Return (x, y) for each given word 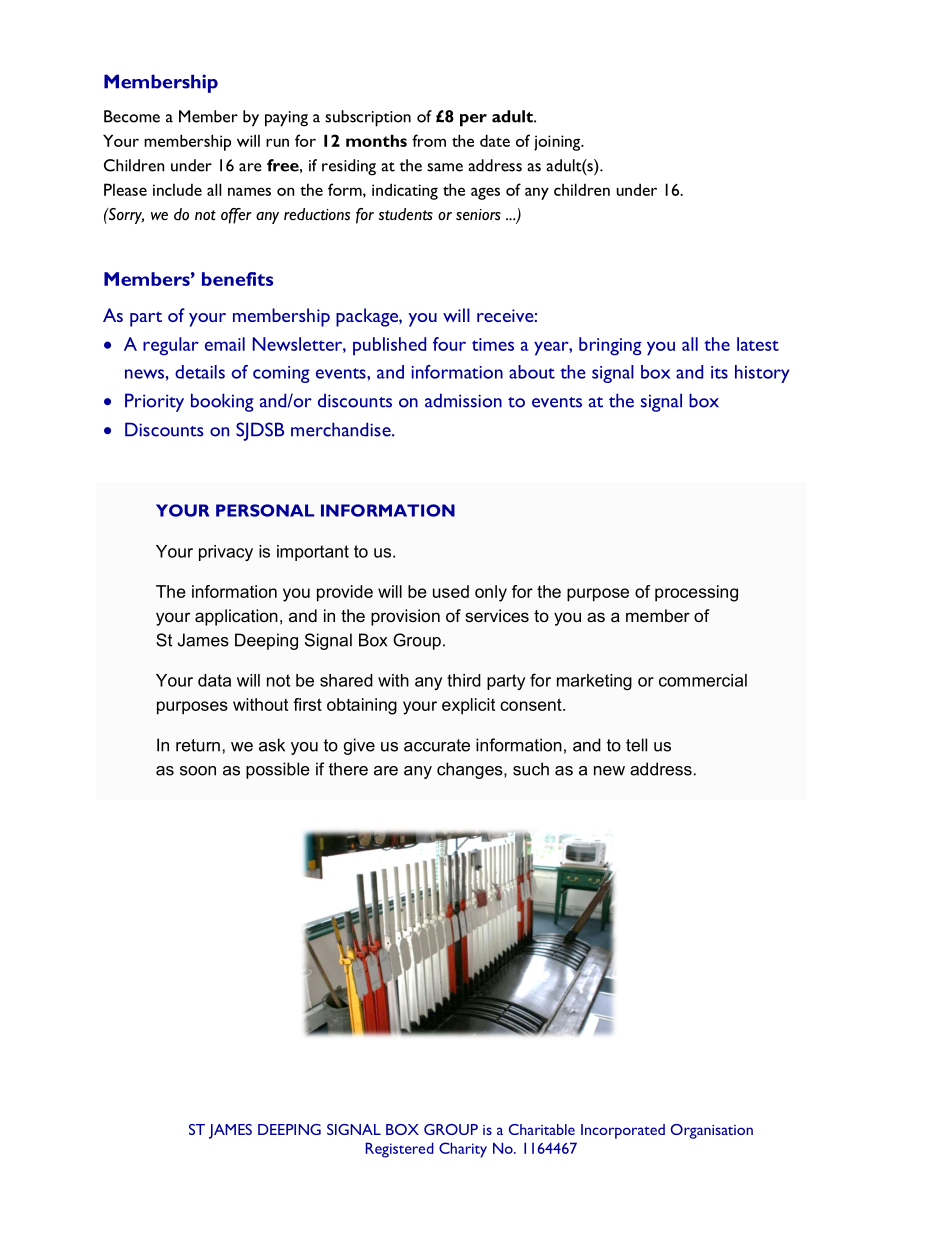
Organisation (711, 1131)
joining (558, 143)
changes (471, 770)
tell (636, 745)
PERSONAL (265, 510)
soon (198, 771)
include (177, 189)
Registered (400, 1150)
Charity (463, 1150)
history (762, 374)
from (429, 140)
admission (463, 400)
